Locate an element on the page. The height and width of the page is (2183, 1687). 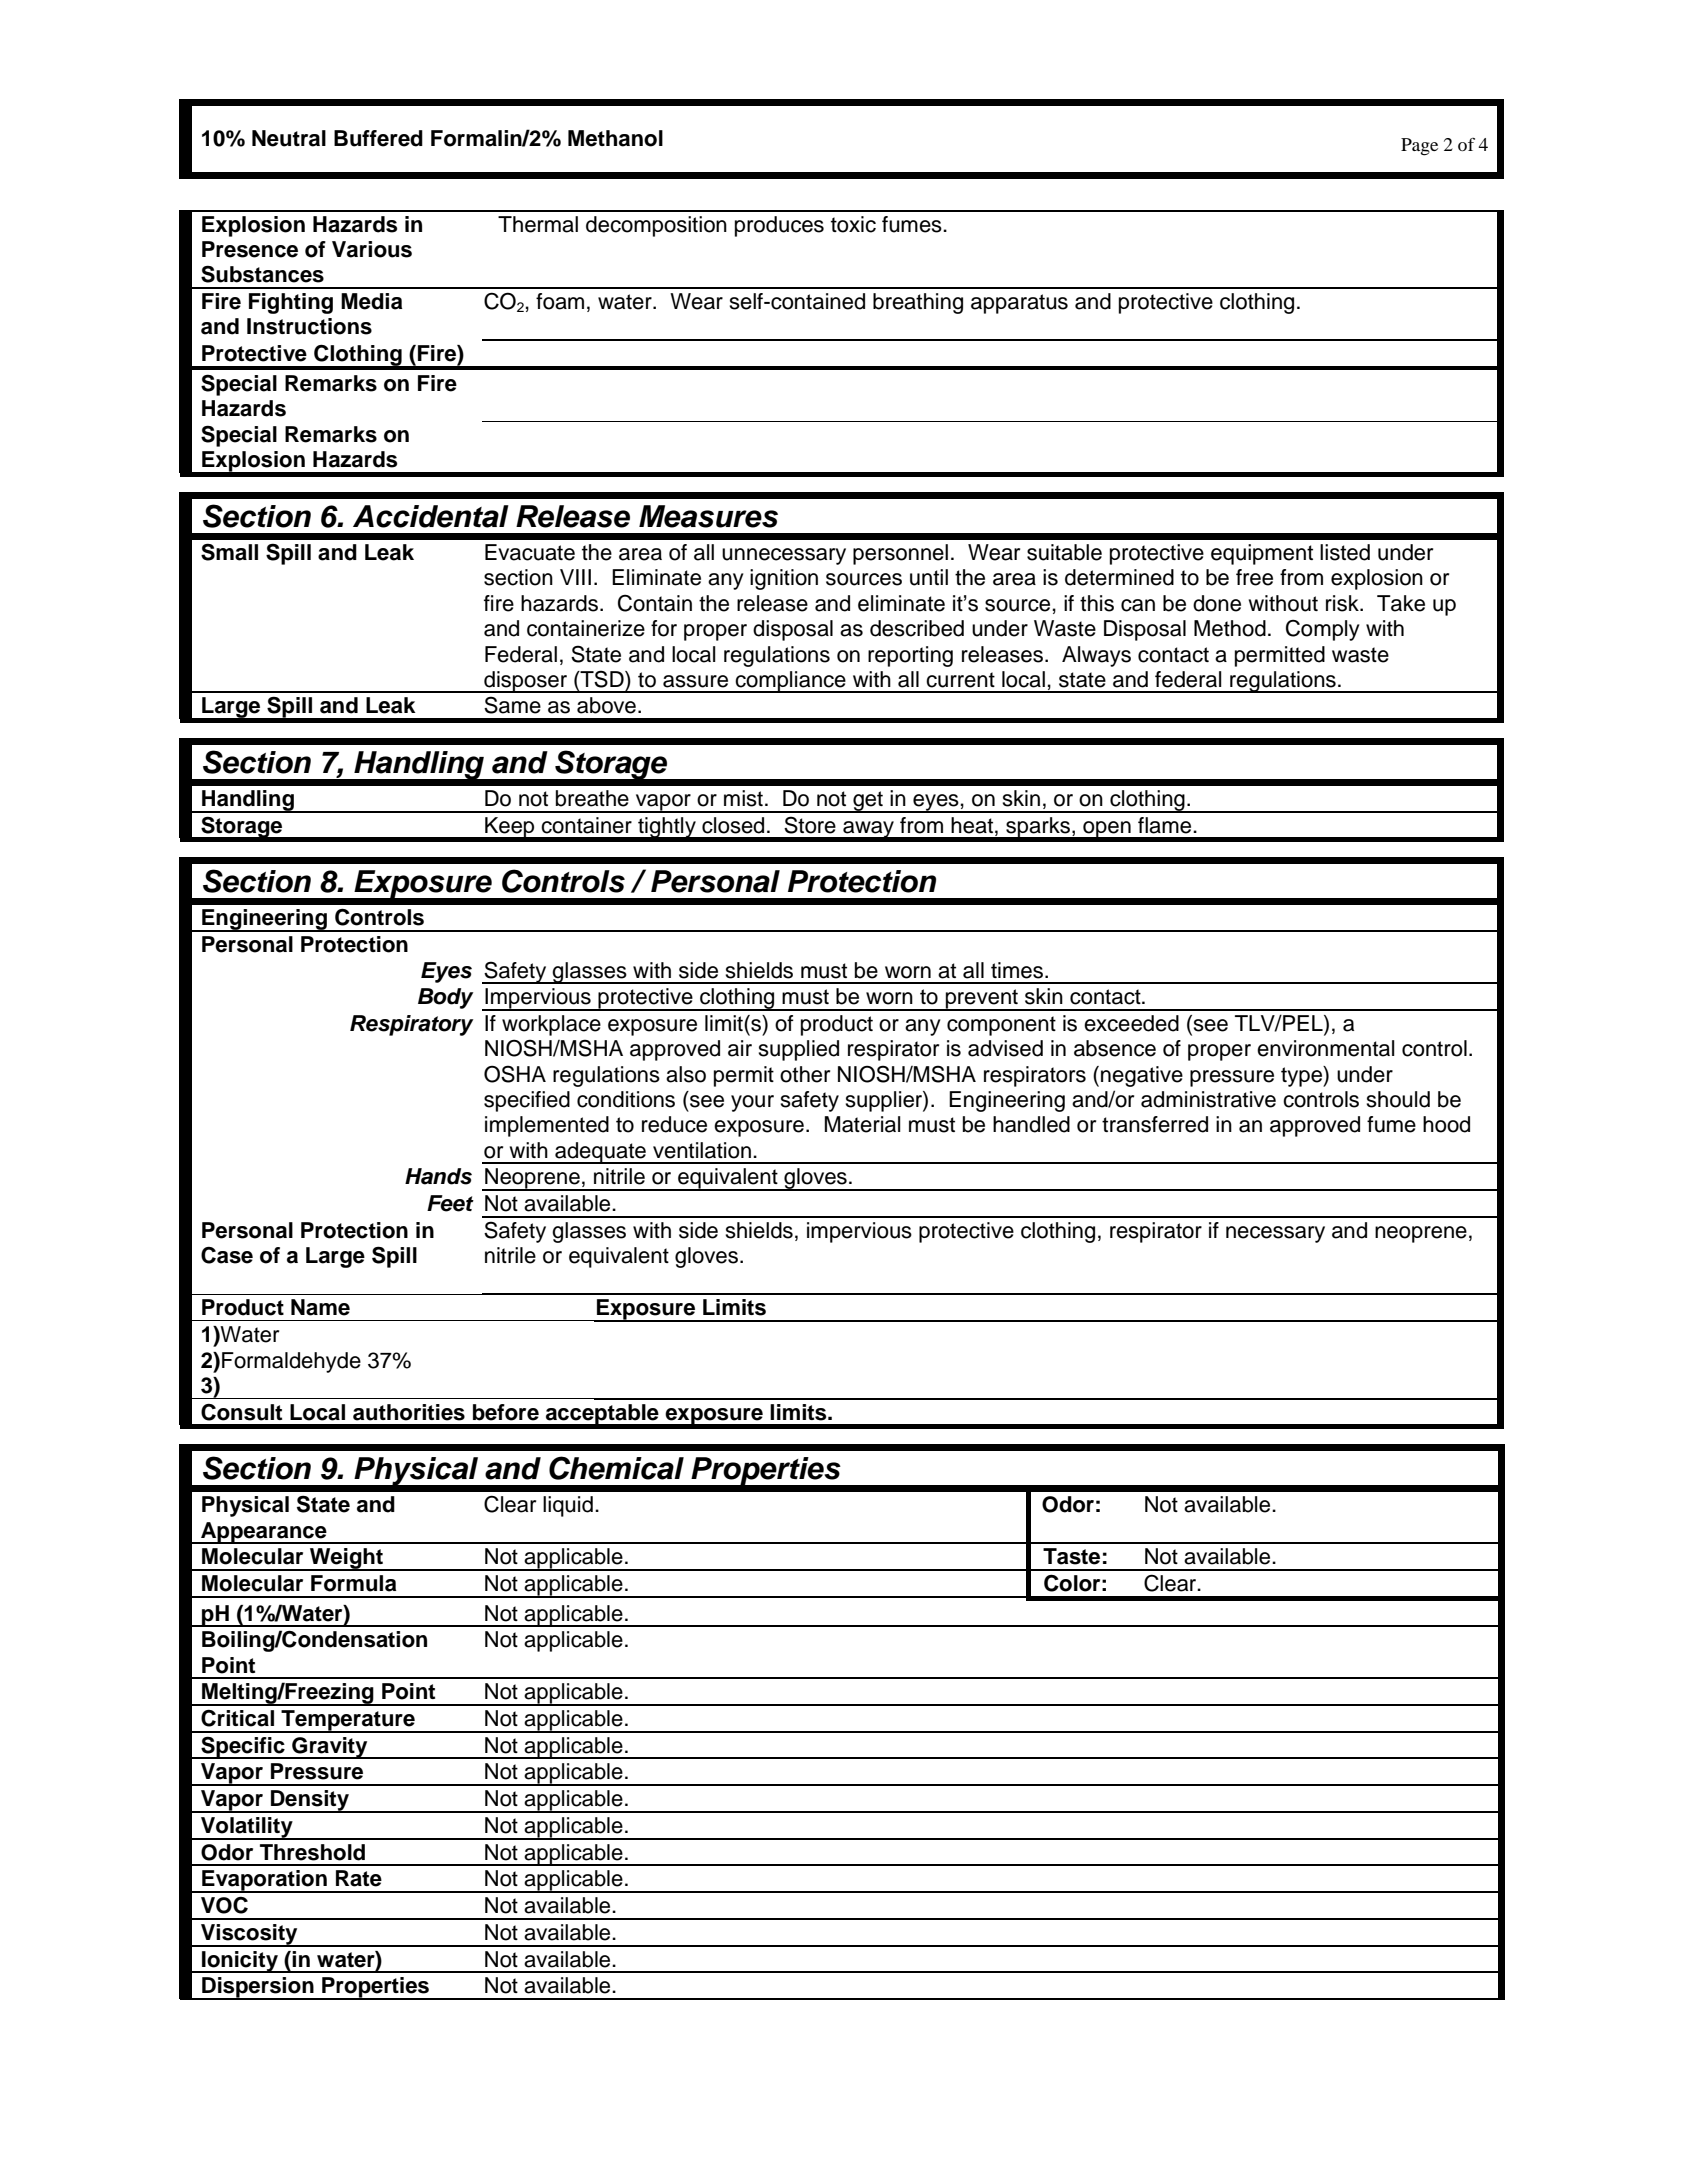
other is located at coordinates (805, 1074).
